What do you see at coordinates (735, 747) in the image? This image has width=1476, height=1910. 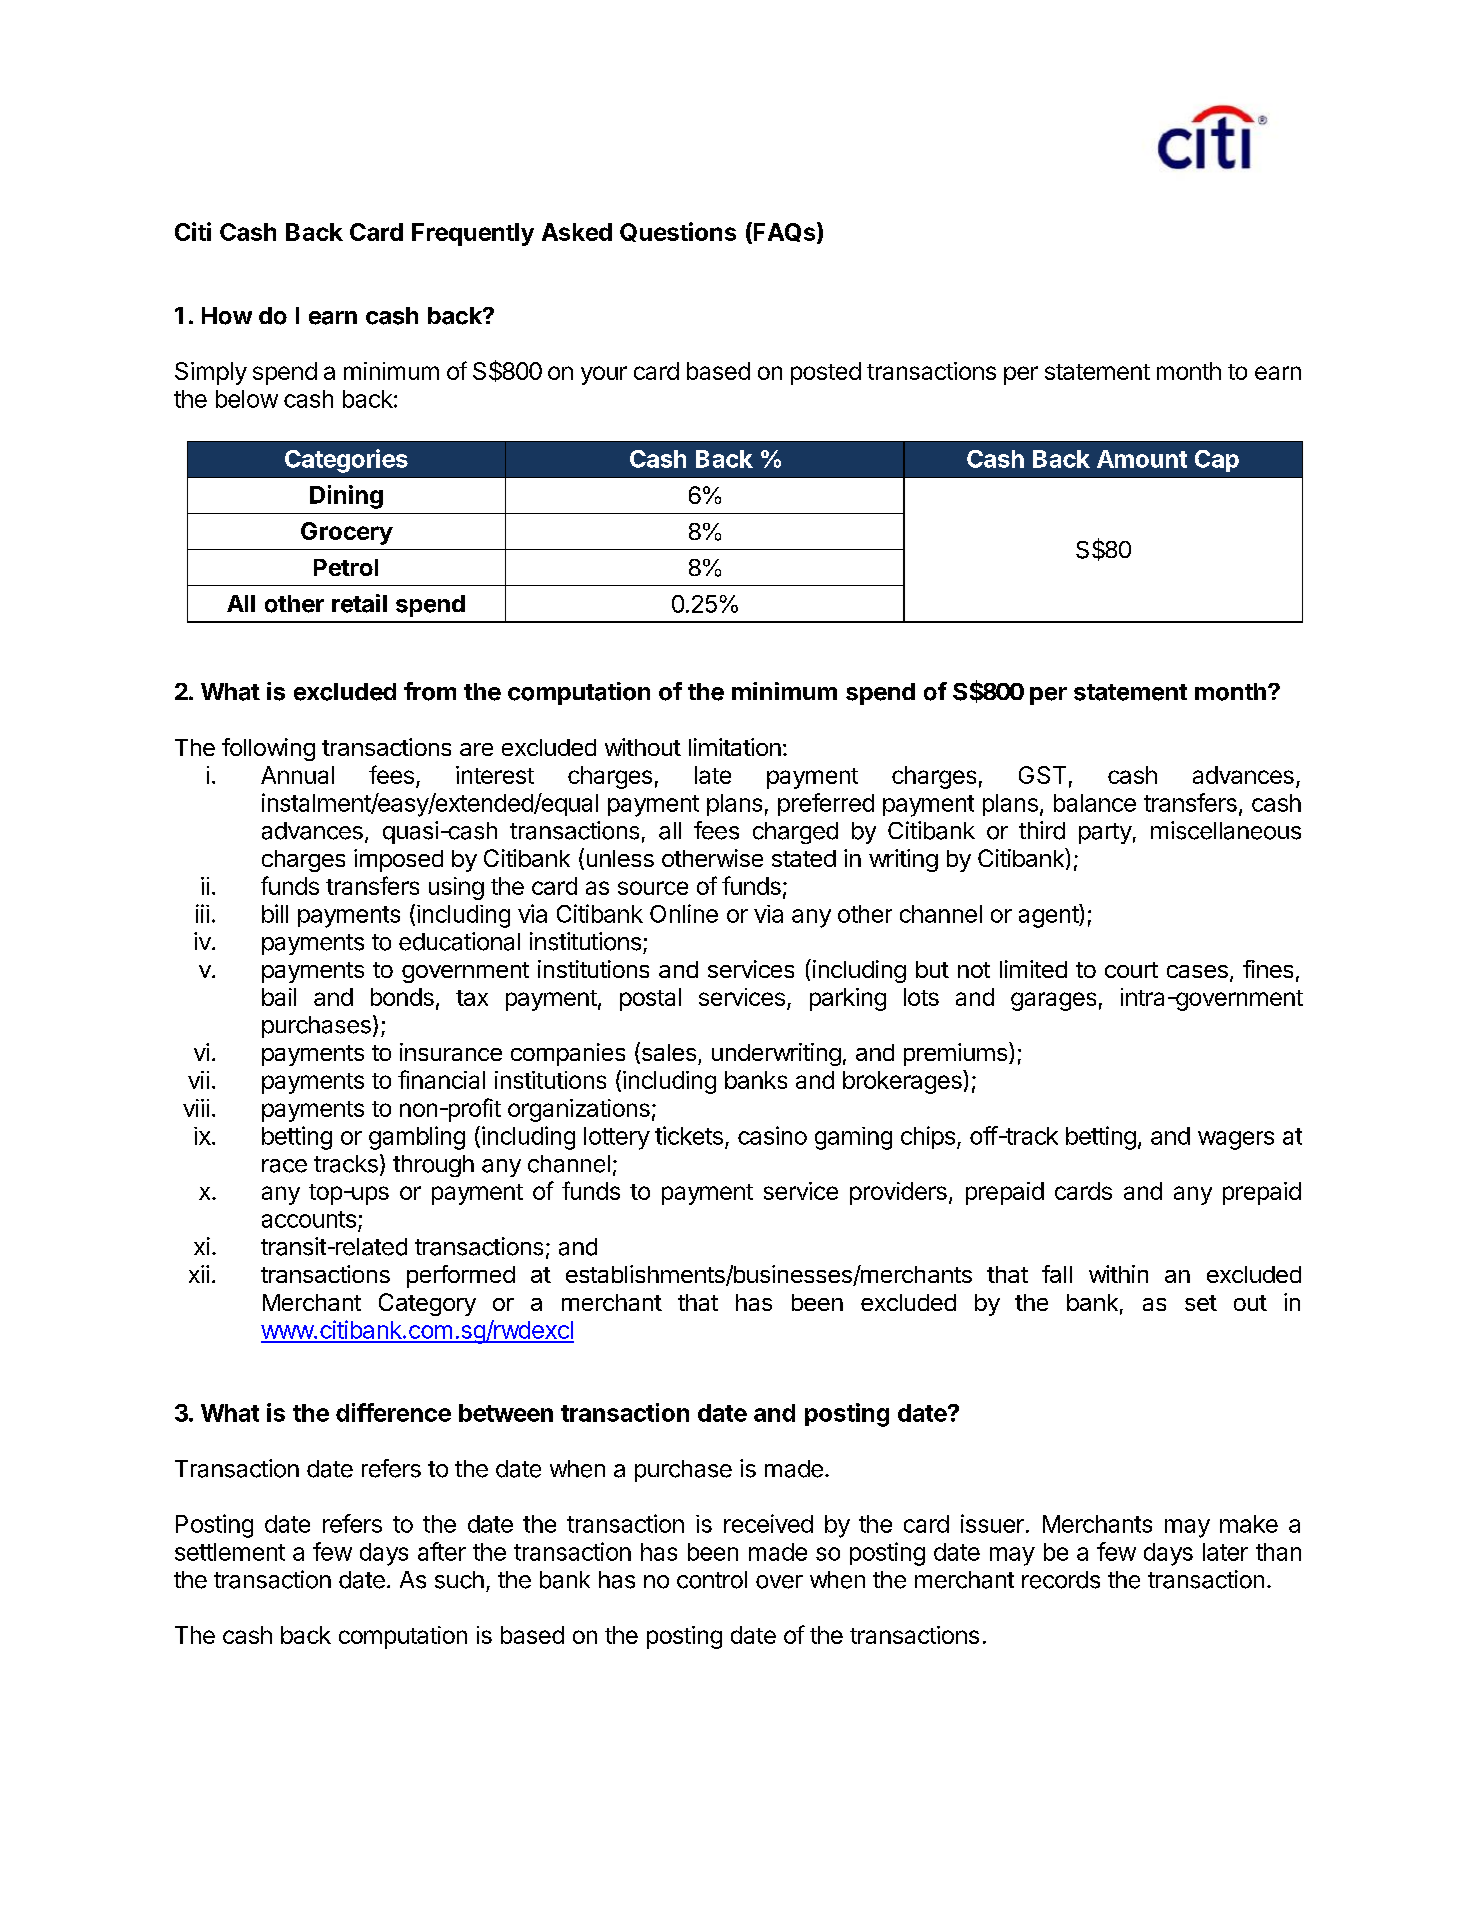 I see `limitation` at bounding box center [735, 747].
